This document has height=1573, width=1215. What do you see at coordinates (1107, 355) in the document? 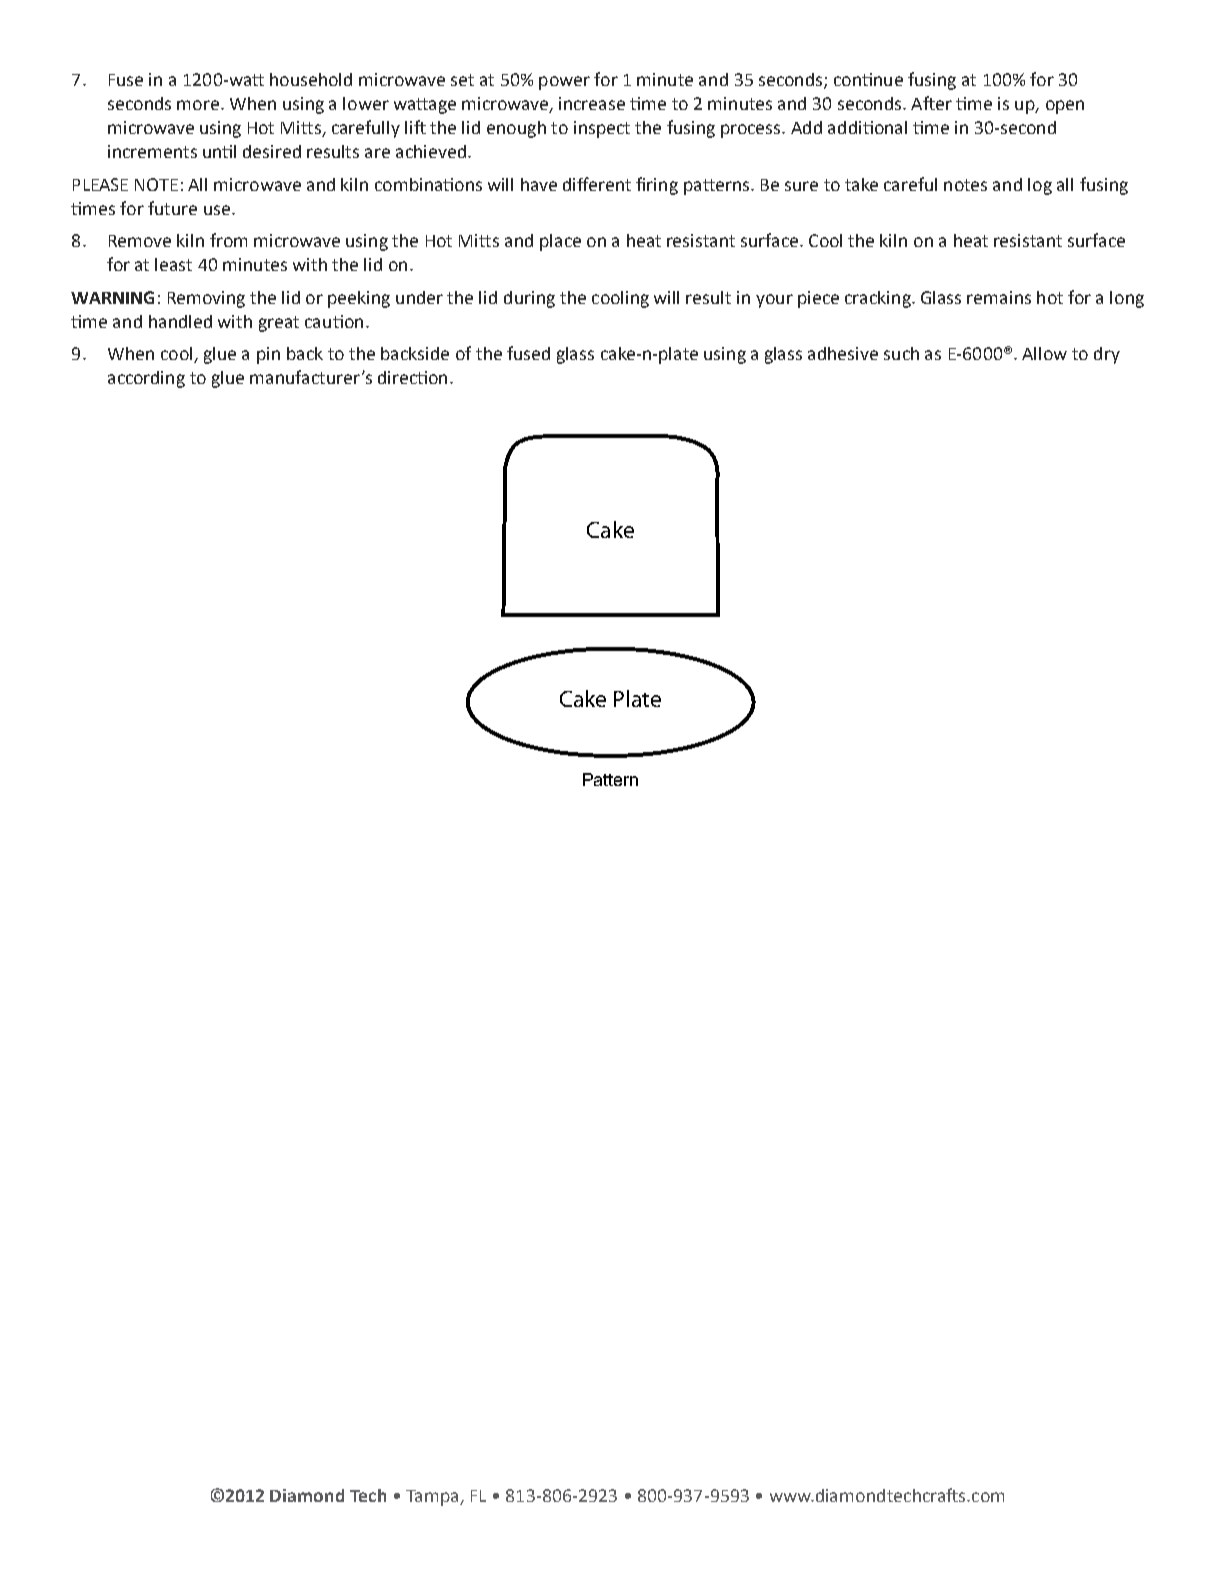
I see `dry` at bounding box center [1107, 355].
